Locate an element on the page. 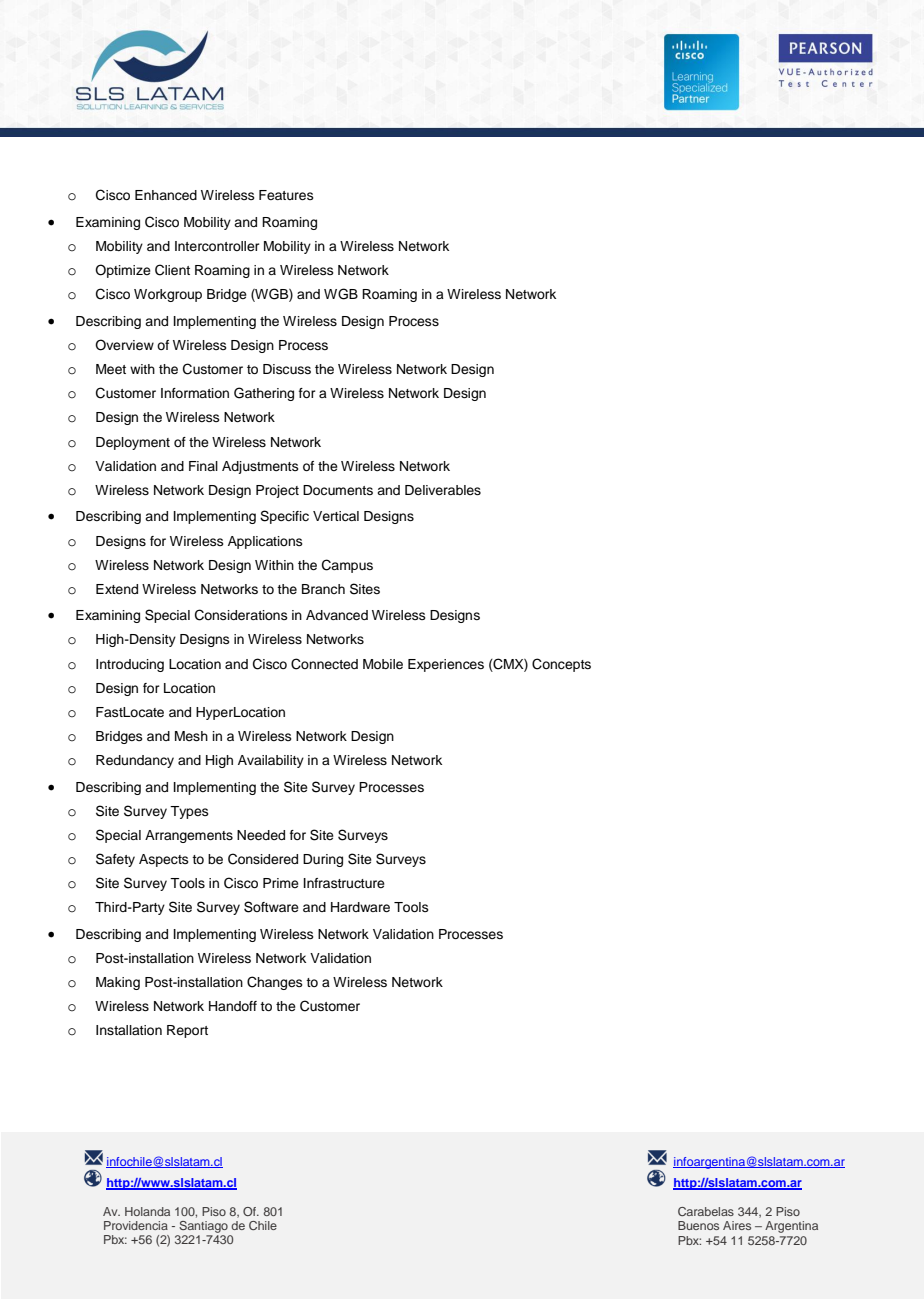 This document has height=1308, width=924. Hardware is located at coordinates (360, 907).
